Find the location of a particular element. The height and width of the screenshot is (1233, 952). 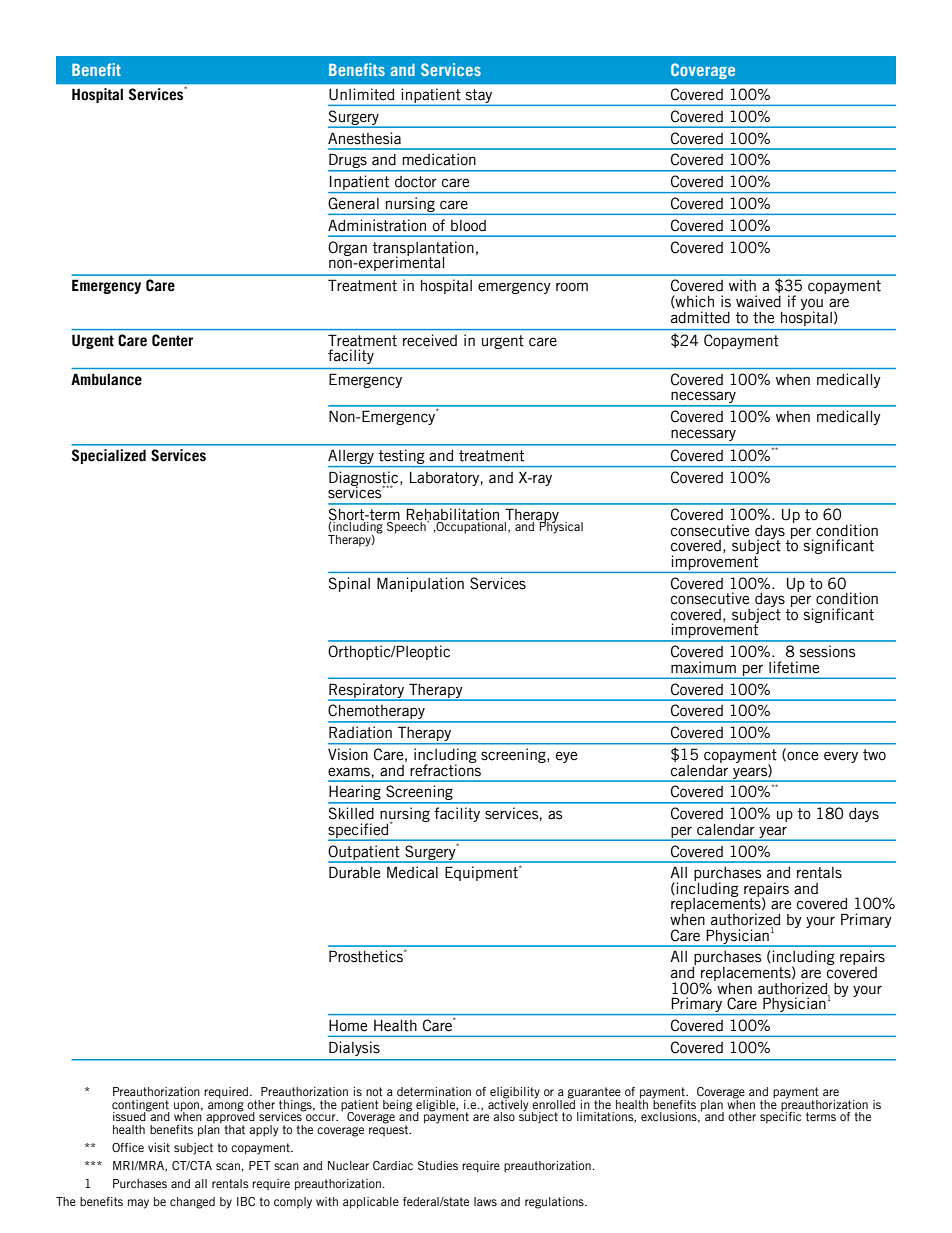

laws is located at coordinates (485, 1201).
